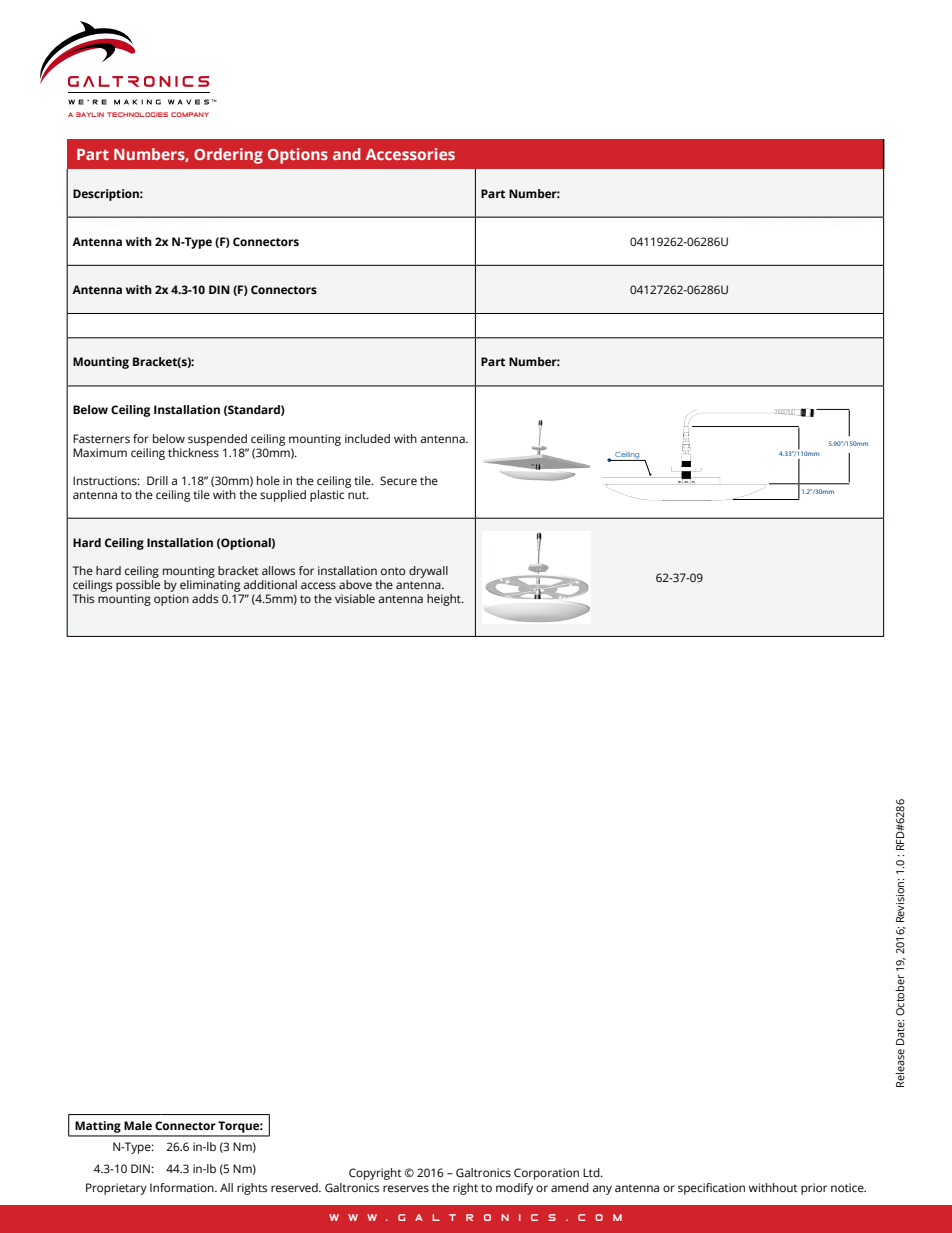 This screenshot has height=1233, width=952. Describe the element at coordinates (205, 598) in the screenshot. I see `adds` at that location.
